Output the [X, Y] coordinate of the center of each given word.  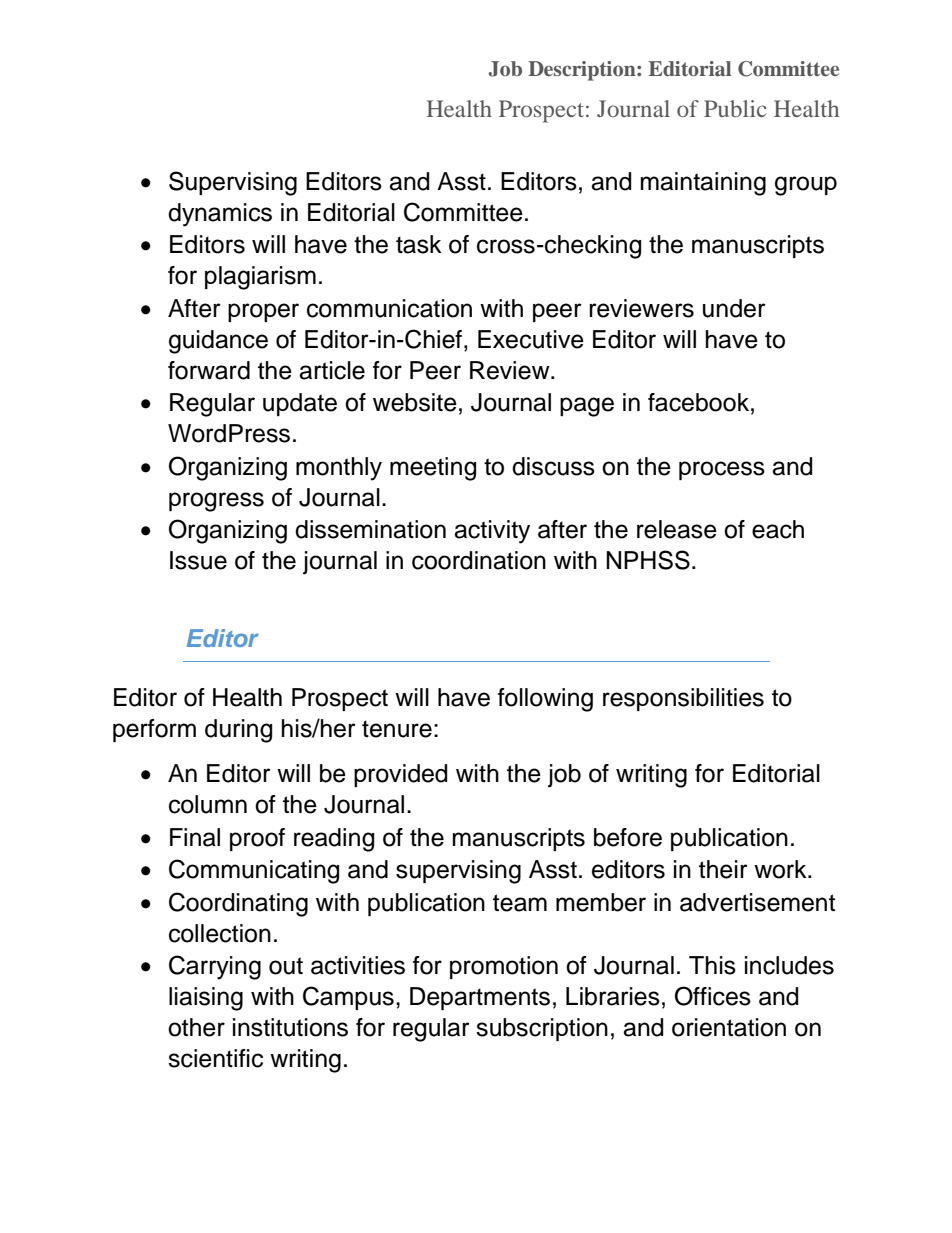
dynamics [220, 215]
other [196, 1027]
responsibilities [683, 699]
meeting [433, 469]
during [238, 731]
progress [216, 502]
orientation [729, 1027]
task [419, 244]
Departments [480, 998]
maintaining [703, 184]
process [722, 470]
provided [400, 775]
